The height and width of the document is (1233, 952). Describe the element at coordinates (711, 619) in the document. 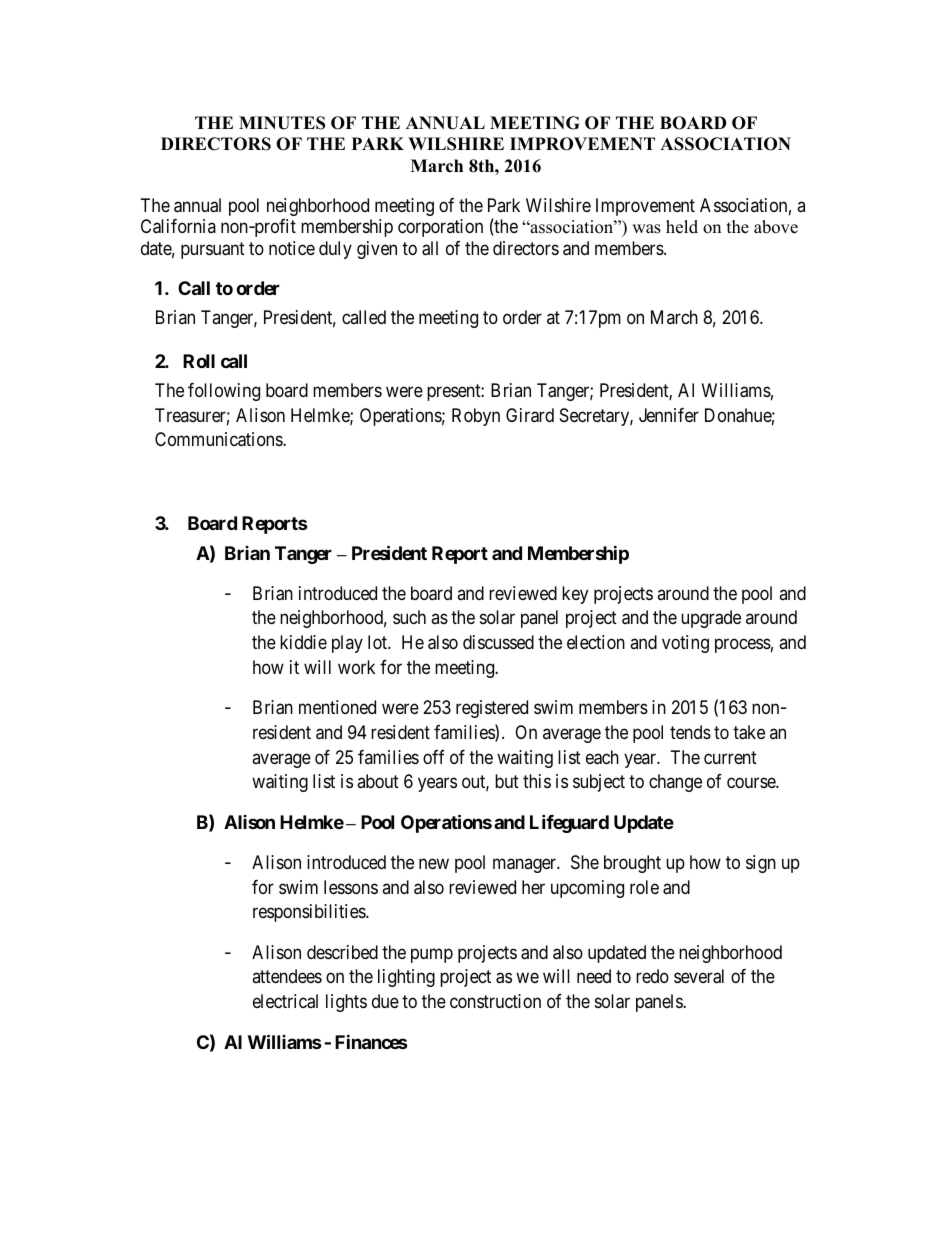

I see `upgrade` at that location.
